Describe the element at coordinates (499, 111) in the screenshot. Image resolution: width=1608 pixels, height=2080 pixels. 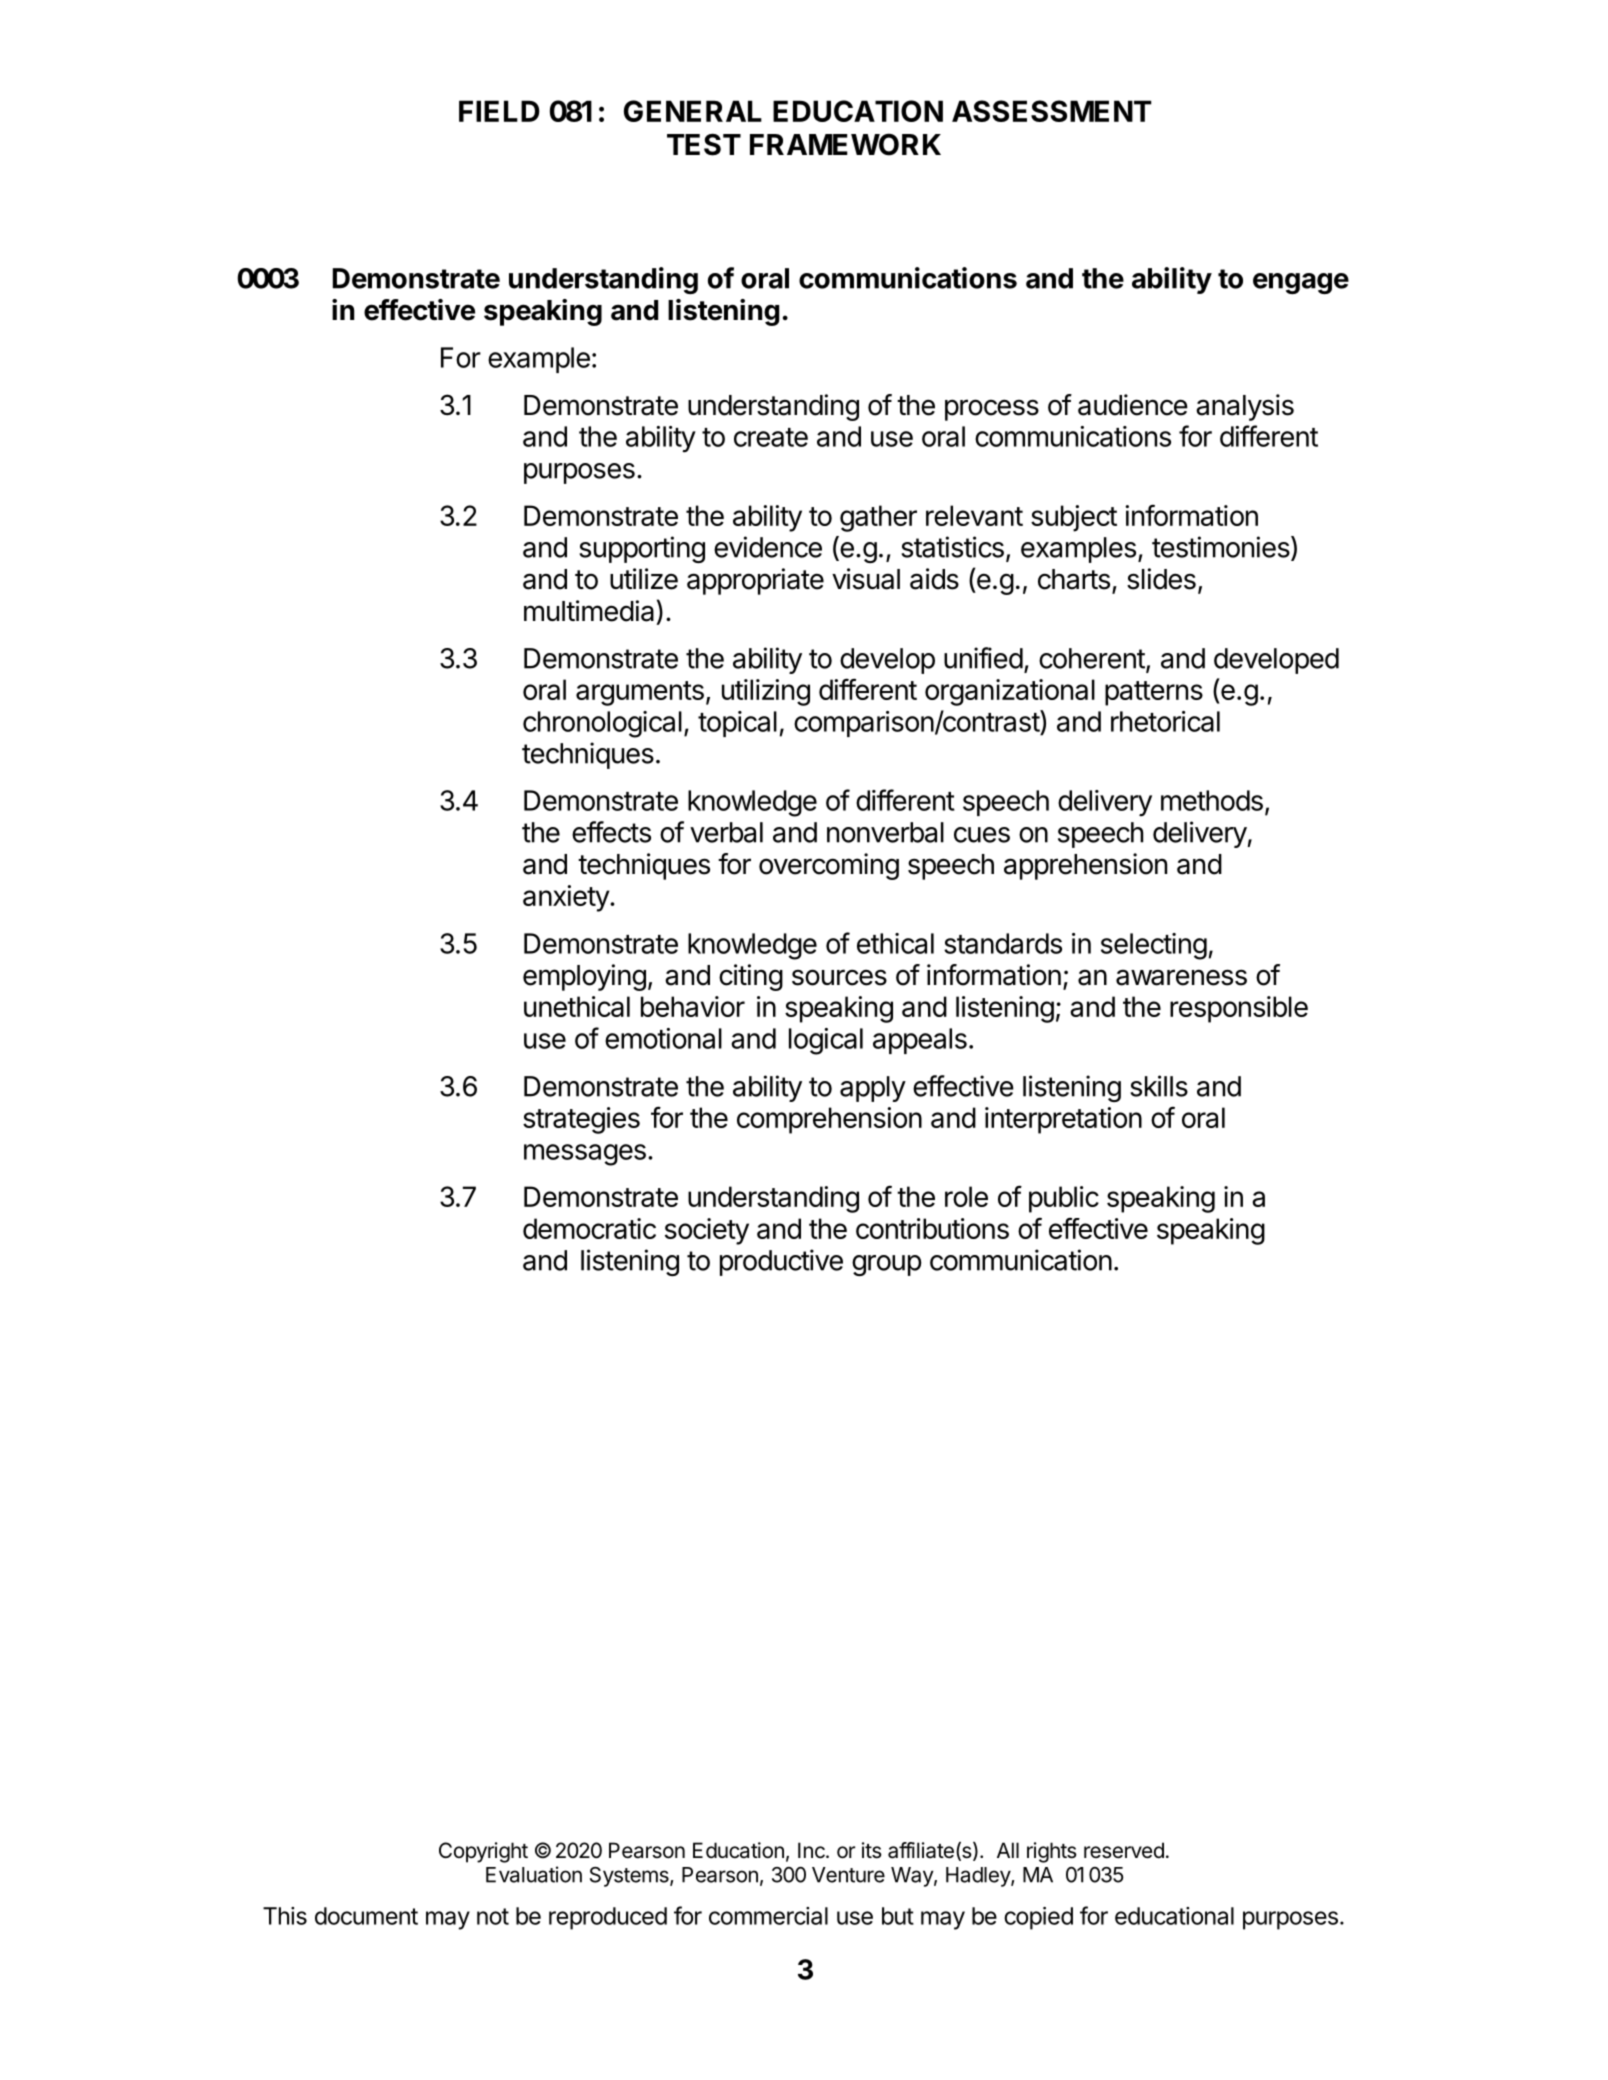
I see `FIELD` at that location.
